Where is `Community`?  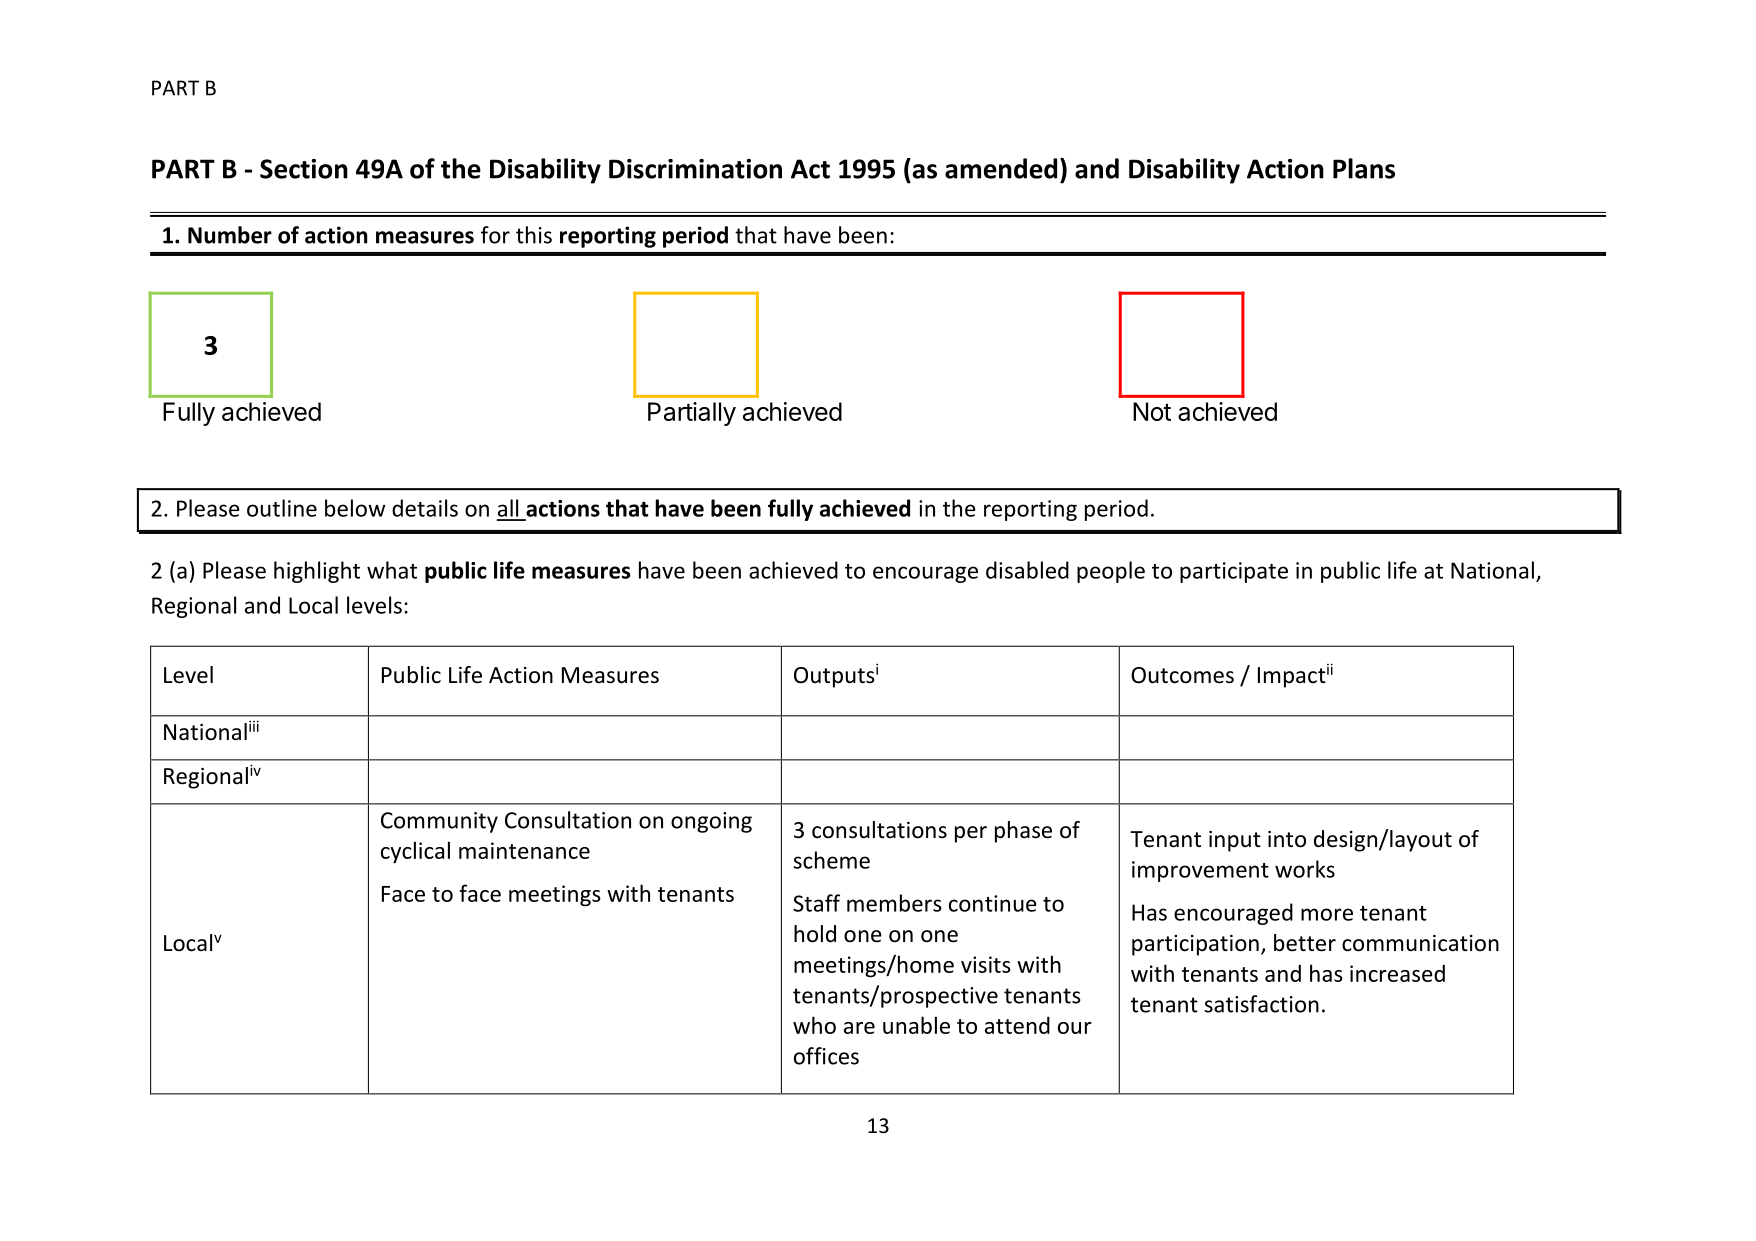
Community is located at coordinates (439, 822).
